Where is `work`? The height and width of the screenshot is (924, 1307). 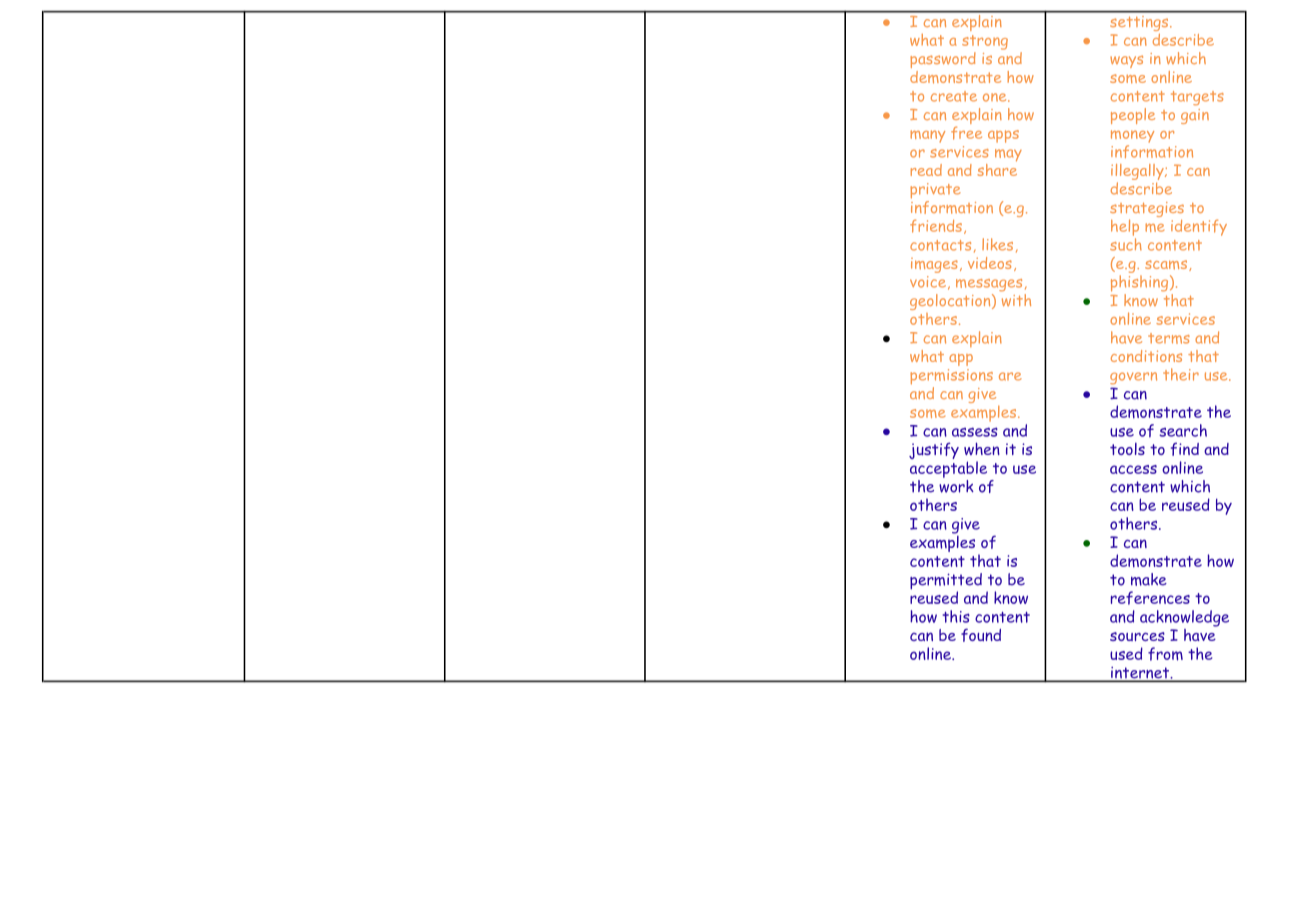 work is located at coordinates (956, 485).
